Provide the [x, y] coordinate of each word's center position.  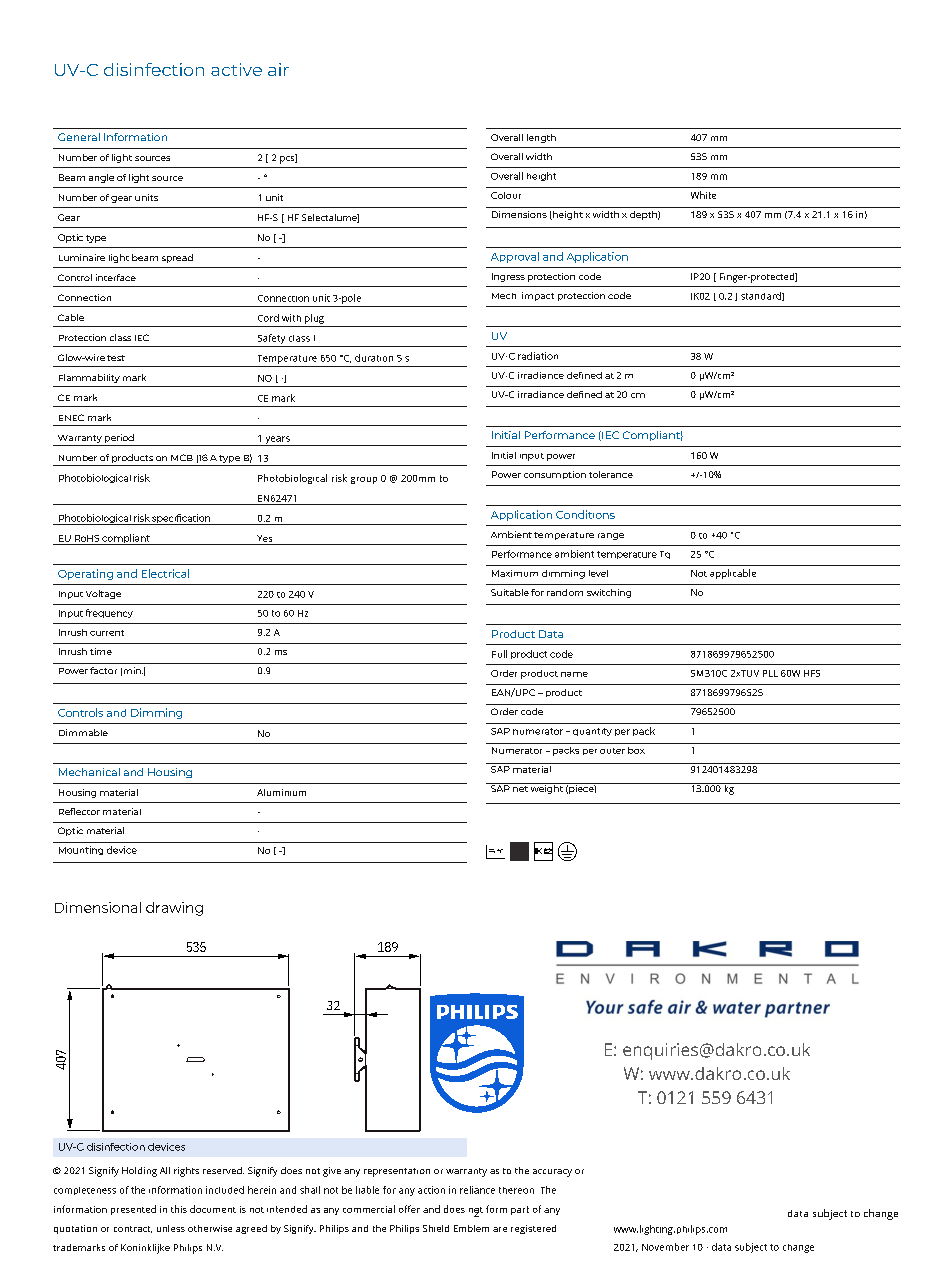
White [703, 195]
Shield [436, 1228]
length [541, 138]
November [665, 1247]
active [236, 69]
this [179, 1209]
